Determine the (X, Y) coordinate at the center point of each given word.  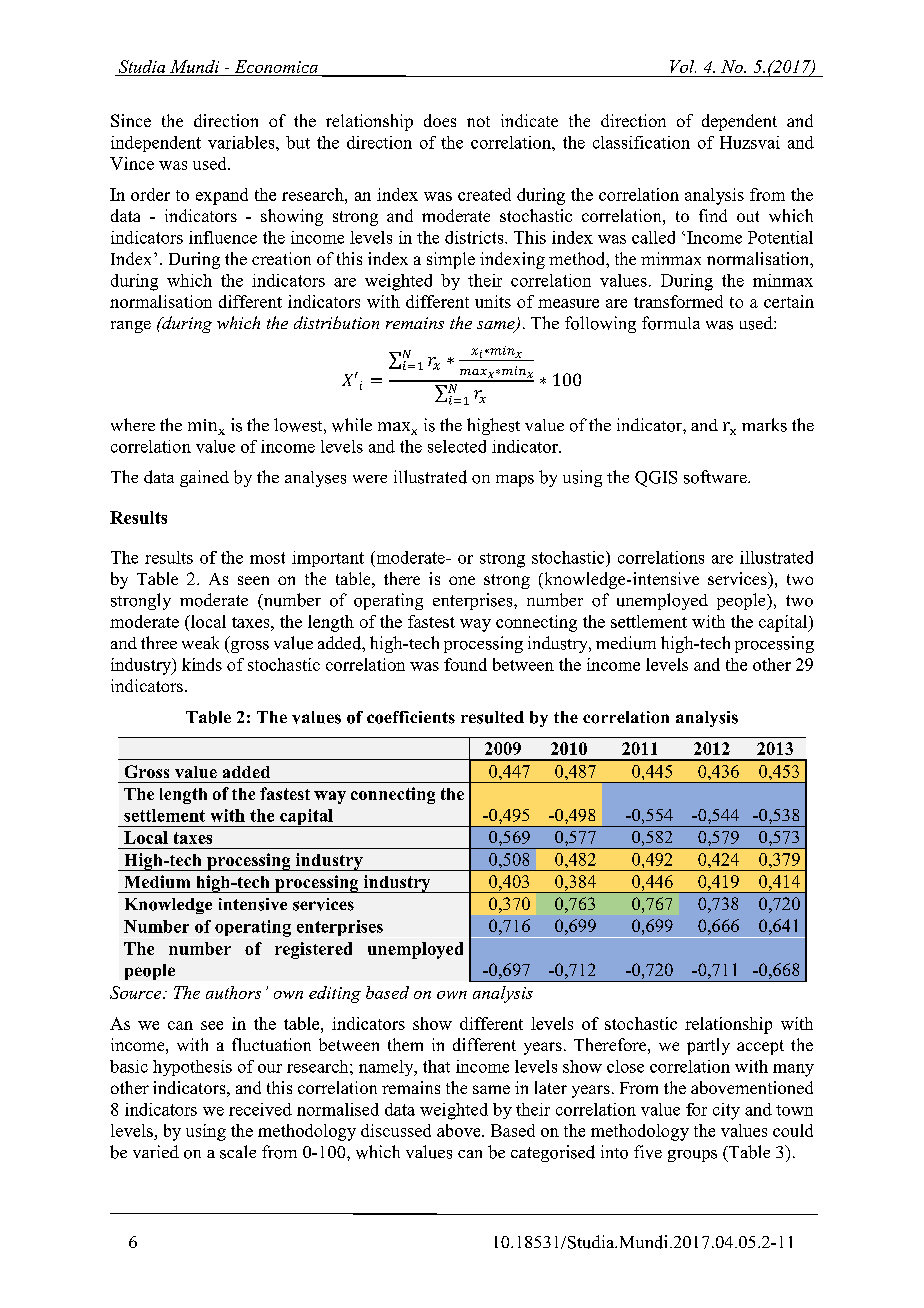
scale (238, 1152)
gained (204, 478)
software (716, 477)
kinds (202, 664)
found (465, 664)
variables (242, 142)
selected (457, 446)
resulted (492, 717)
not (478, 121)
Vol (683, 66)
